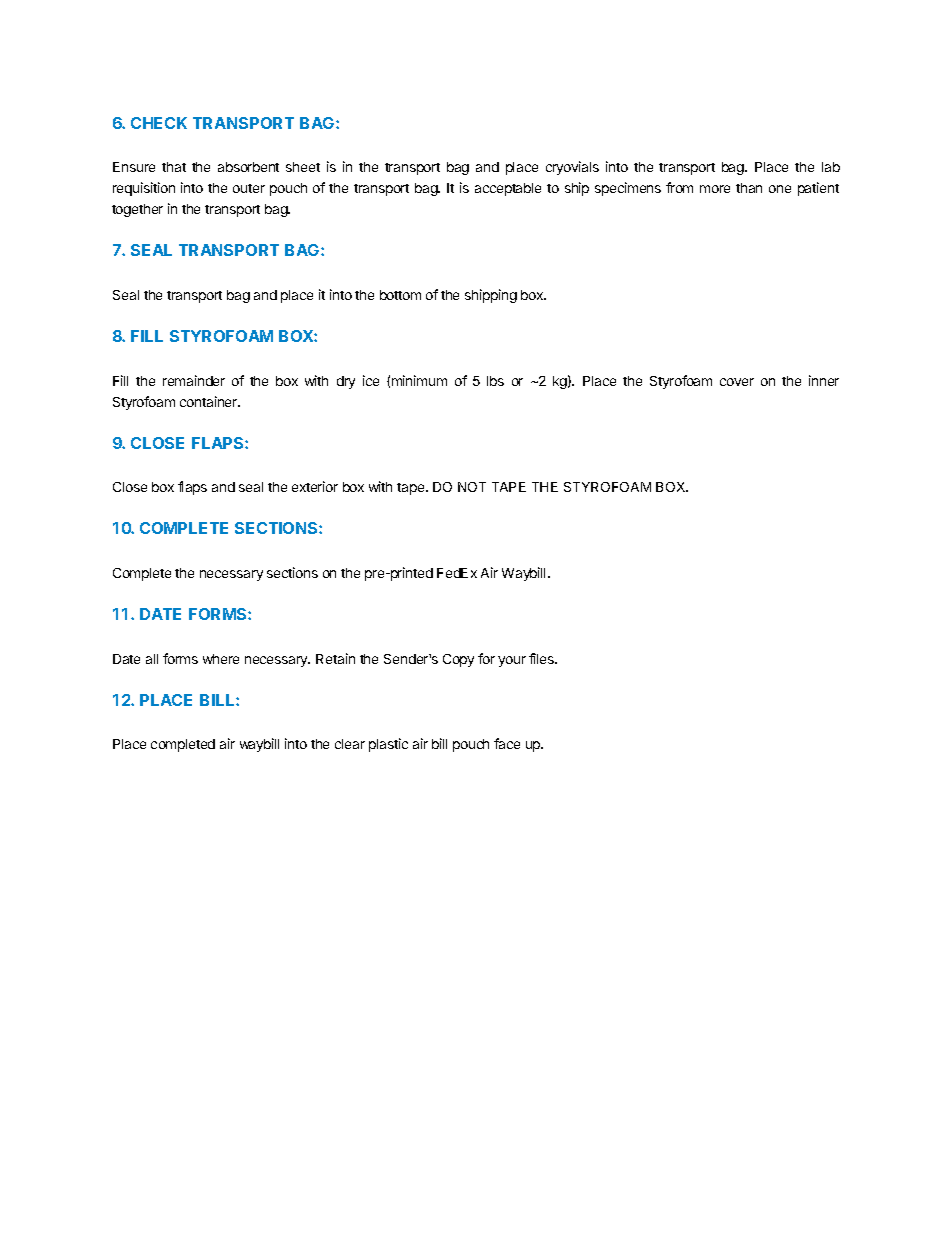  Describe the element at coordinates (824, 380) in the screenshot. I see `inner` at that location.
